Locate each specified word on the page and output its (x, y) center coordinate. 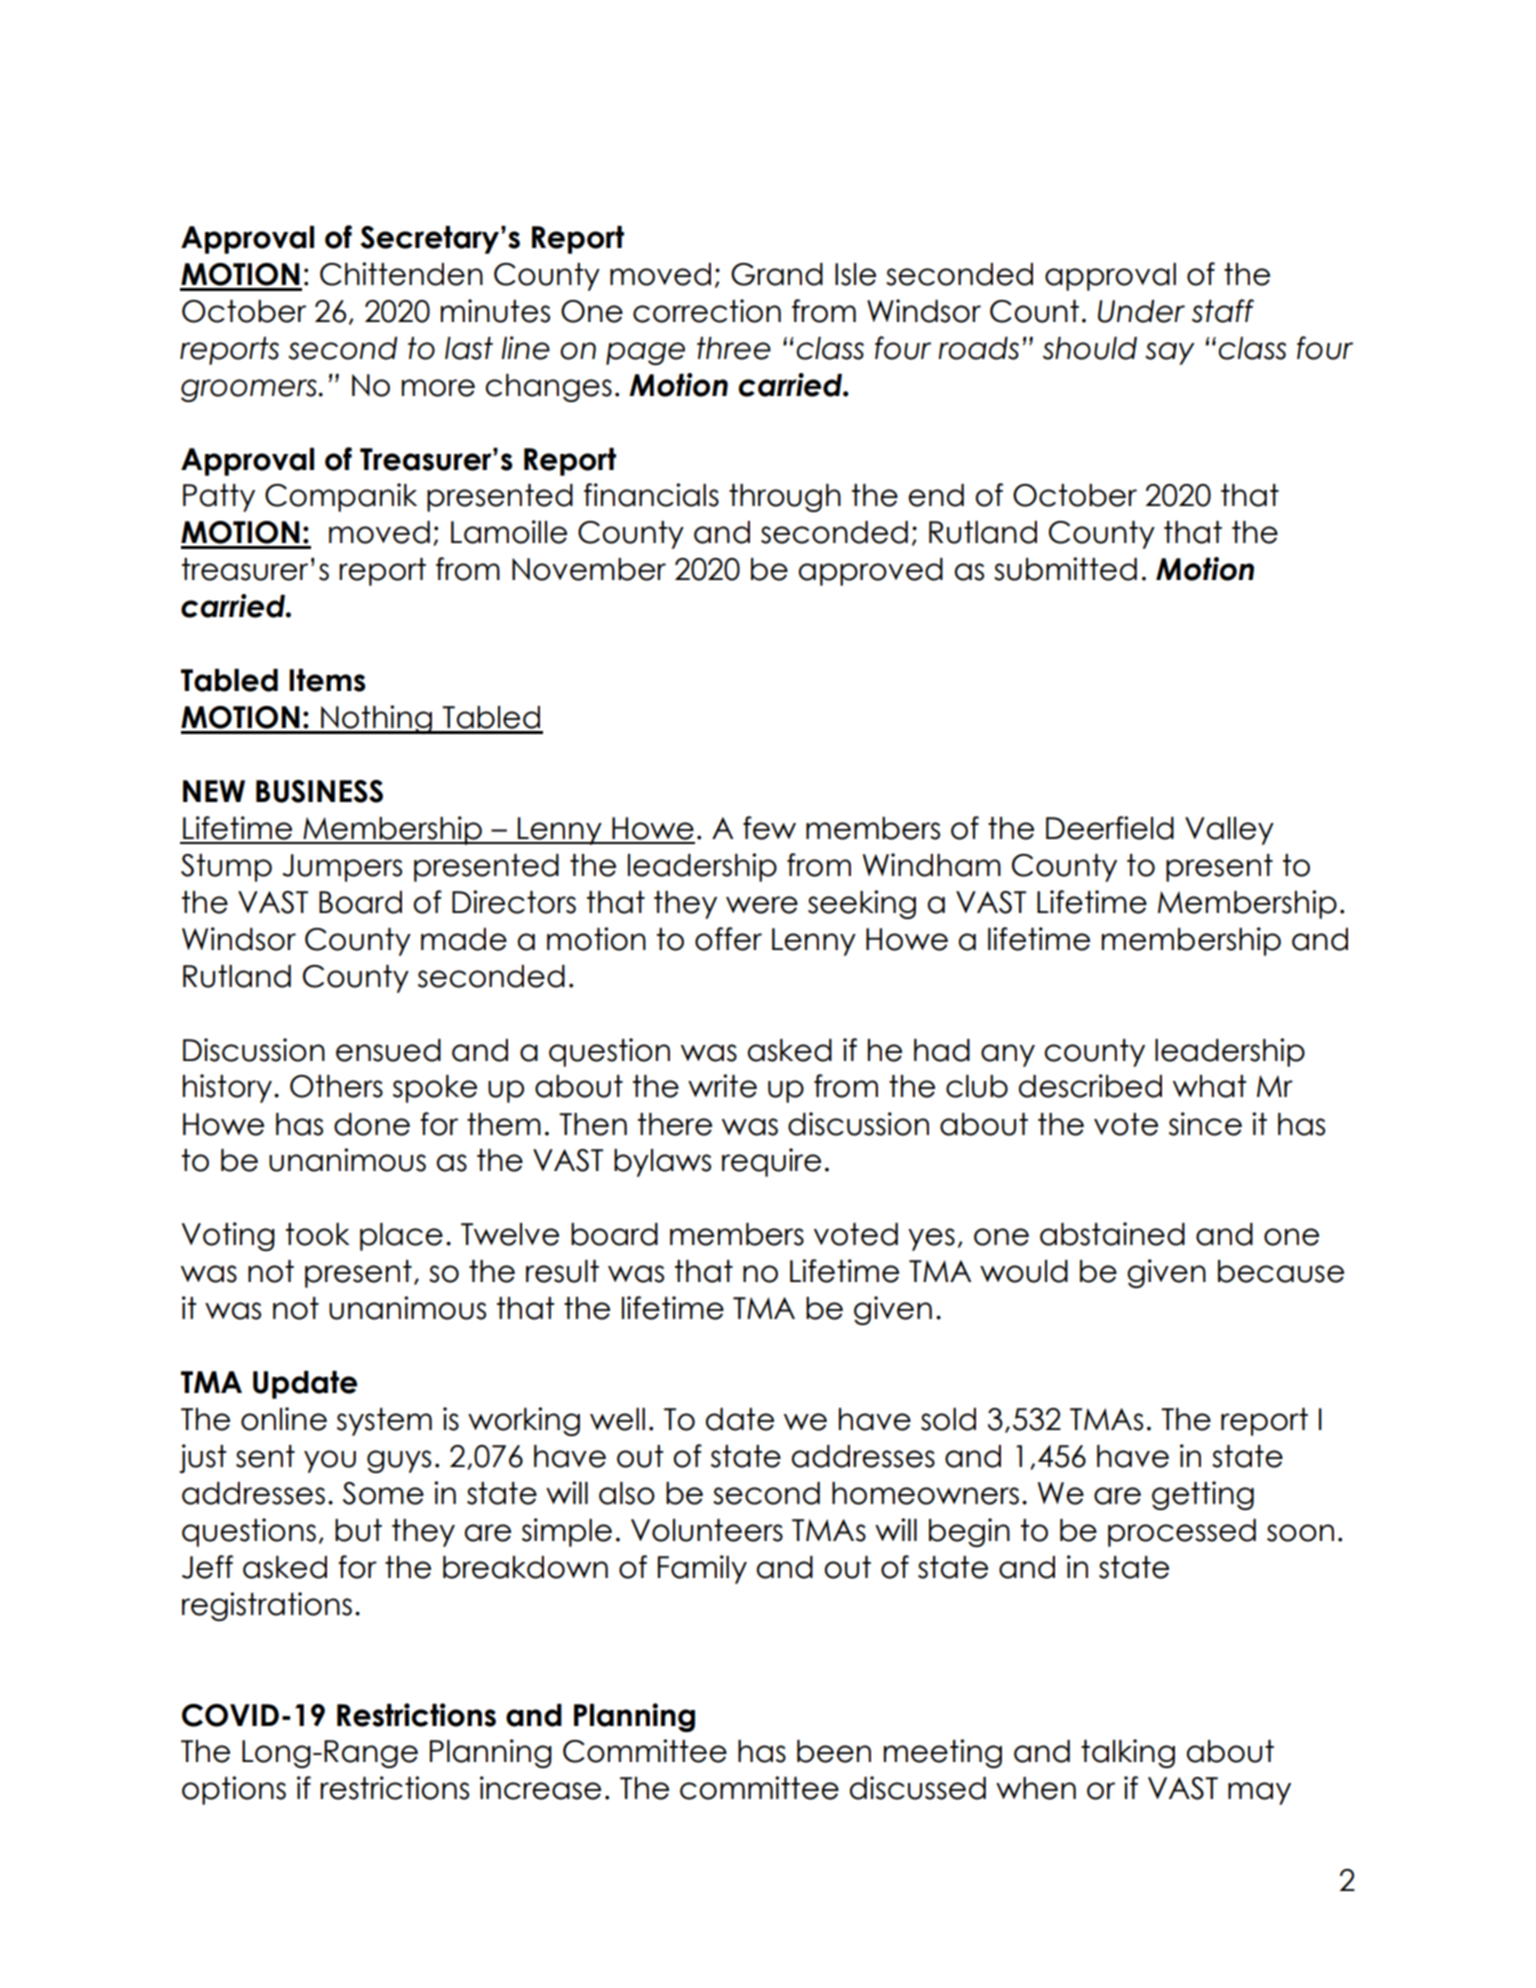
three (734, 348)
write (722, 1086)
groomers (250, 390)
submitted (1065, 569)
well (617, 1419)
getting (1203, 1495)
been (834, 1751)
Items (327, 680)
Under (1141, 311)
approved (871, 572)
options (234, 1790)
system (384, 1422)
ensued (388, 1050)
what (1210, 1086)
